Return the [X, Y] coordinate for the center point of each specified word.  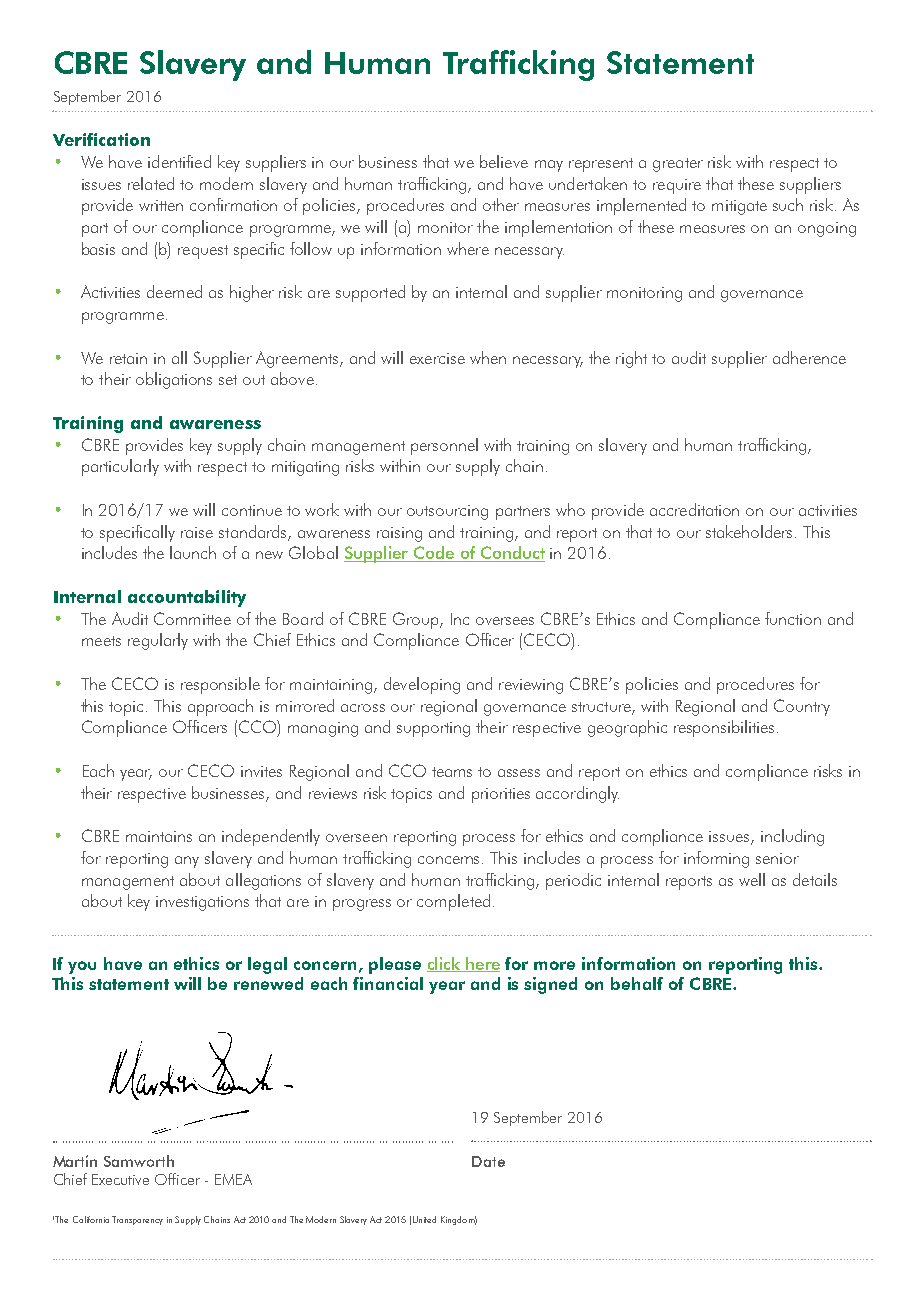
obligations [174, 380]
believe [504, 161]
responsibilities [724, 728]
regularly [158, 641]
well [752, 879]
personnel [444, 446]
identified [179, 161]
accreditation [694, 509]
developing [422, 685]
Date [488, 1161]
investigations [202, 903]
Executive [120, 1179]
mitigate [739, 207]
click [445, 964]
